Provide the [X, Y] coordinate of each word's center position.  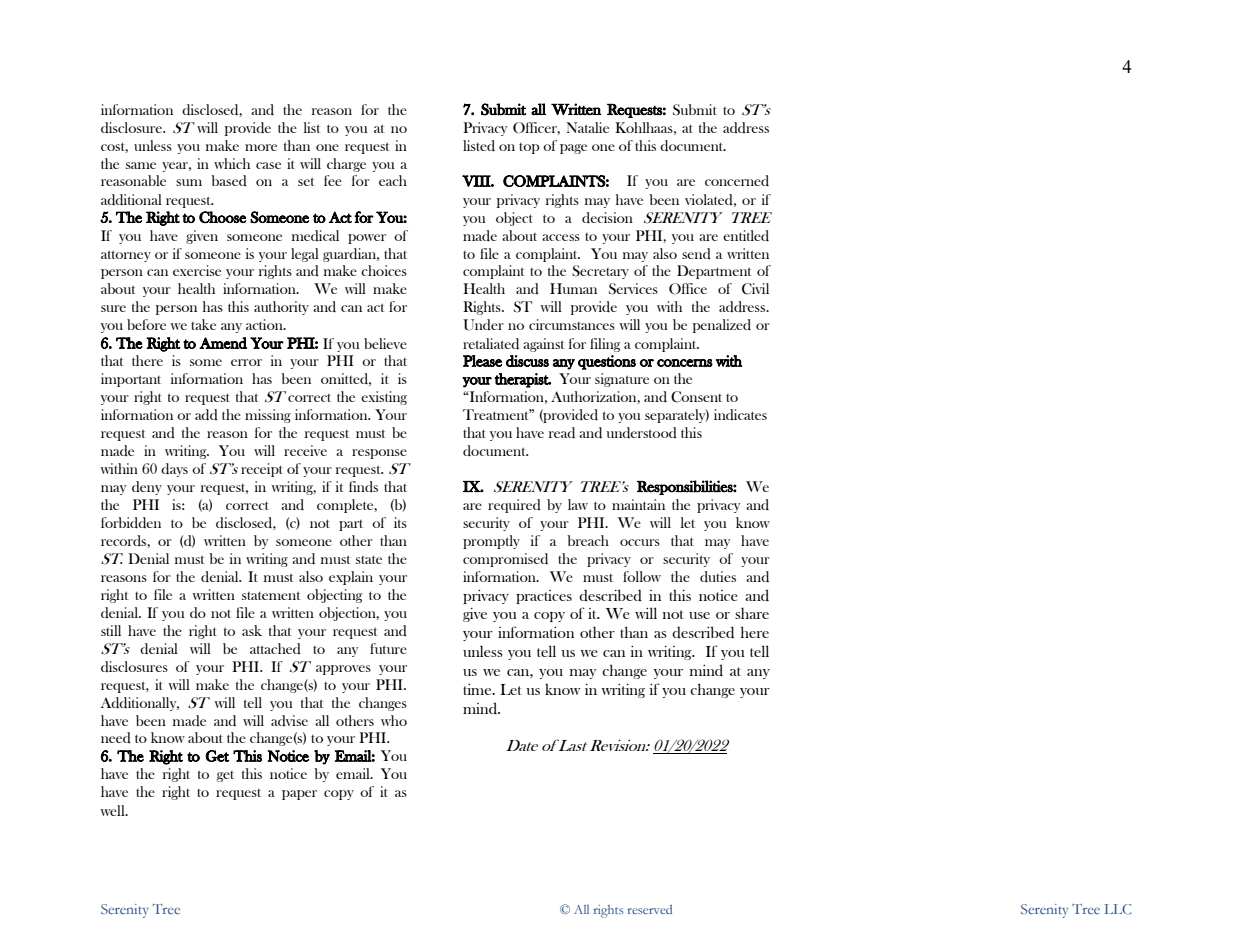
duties [718, 576]
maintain [638, 504]
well [113, 810]
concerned [737, 180]
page [573, 149]
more [261, 147]
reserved [649, 909]
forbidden [131, 522]
